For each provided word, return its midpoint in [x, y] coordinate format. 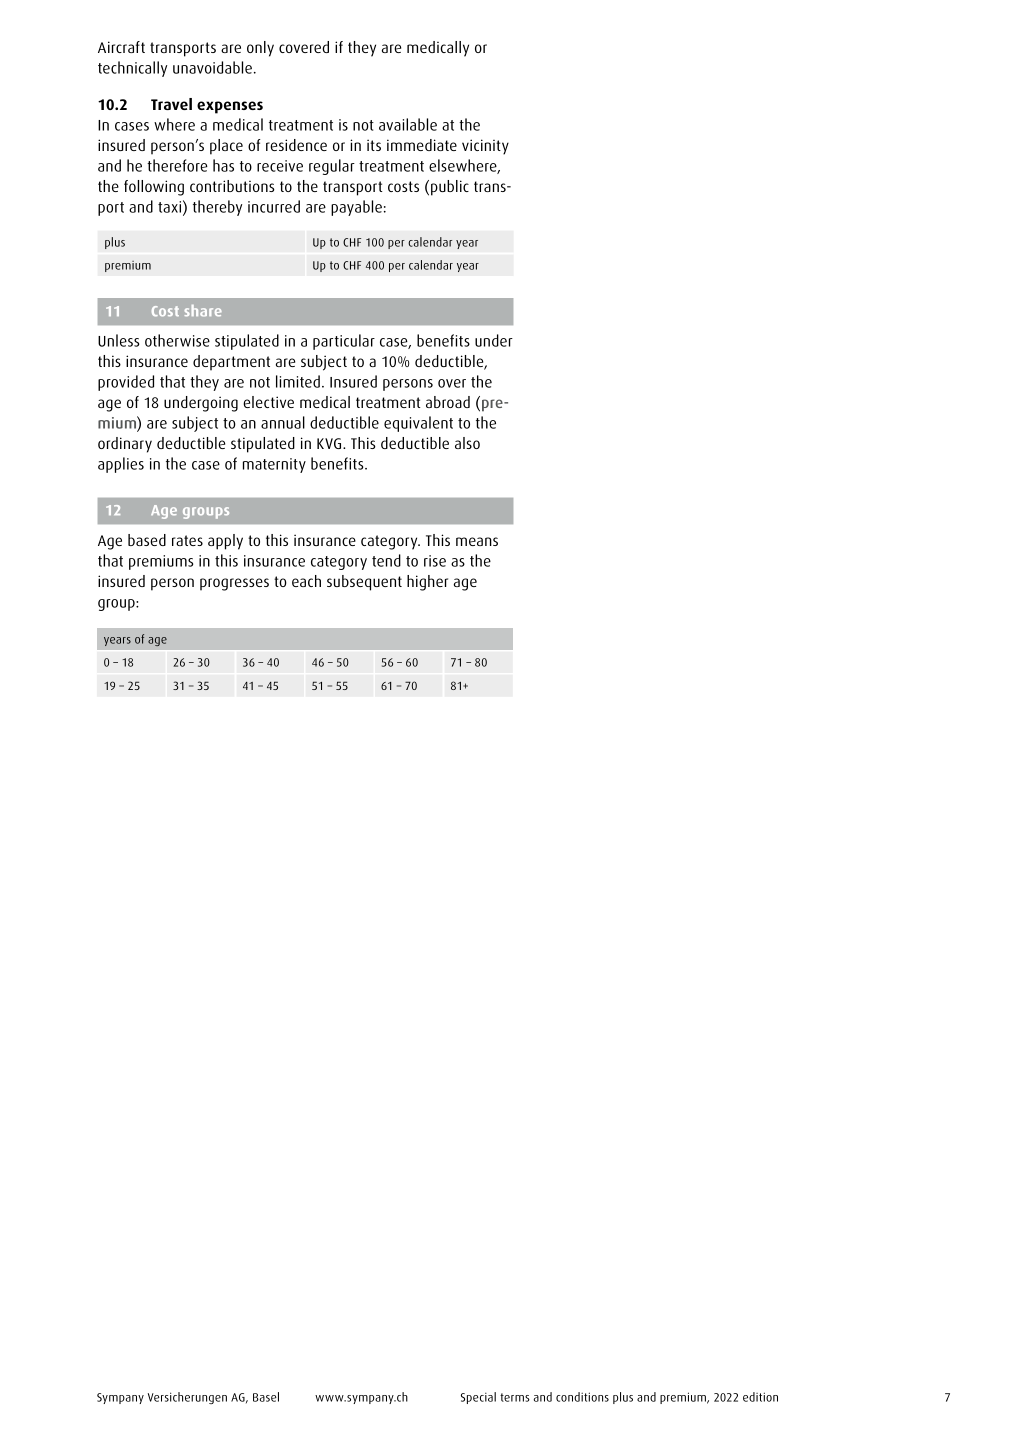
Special [478, 1398]
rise [435, 561]
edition [760, 1397]
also [467, 443]
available [408, 124]
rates [187, 540]
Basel [266, 1397]
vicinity [485, 147]
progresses [234, 584]
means [477, 541]
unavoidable [212, 67]
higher [427, 583]
